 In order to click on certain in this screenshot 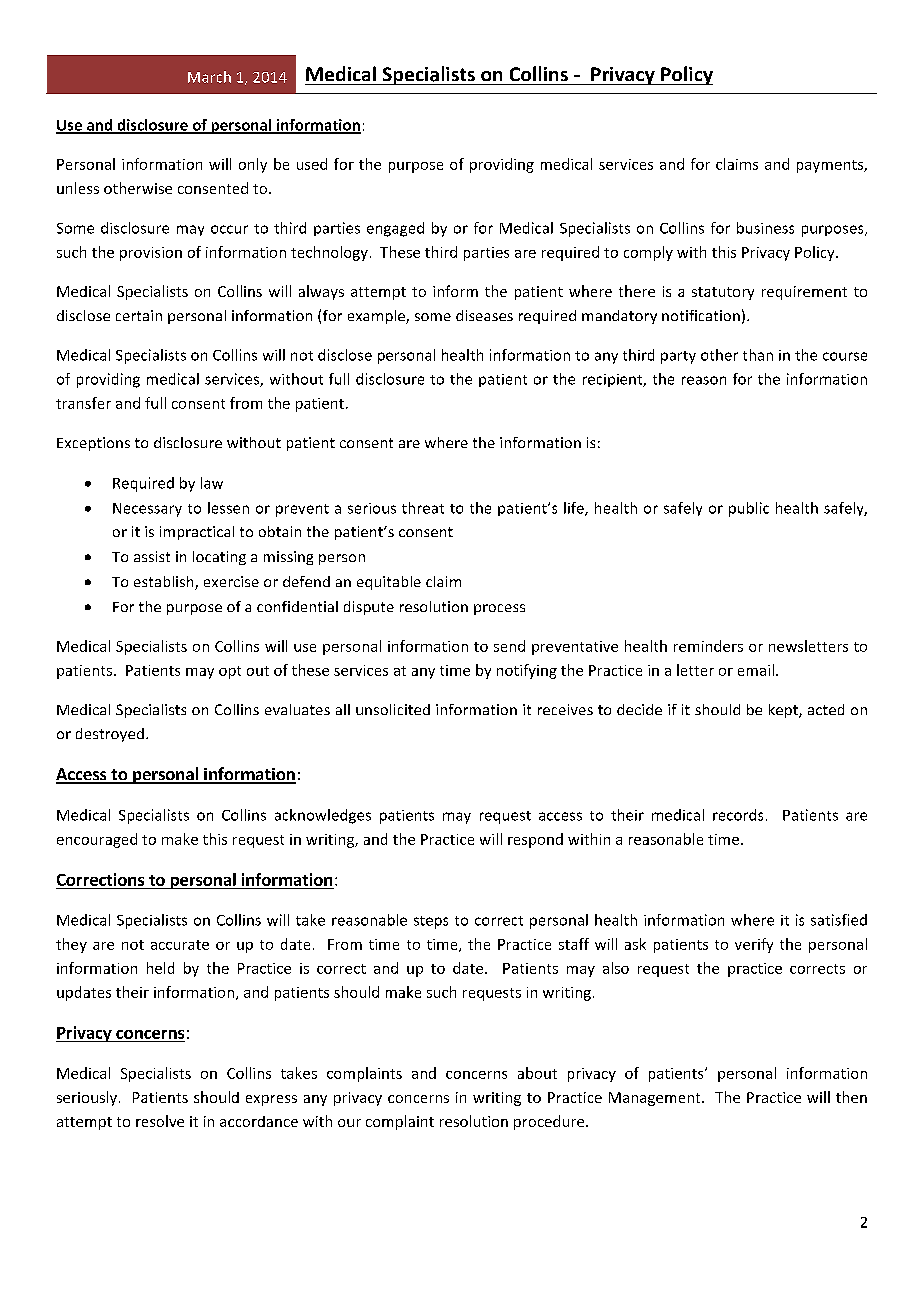, I will do `click(139, 315)`.
